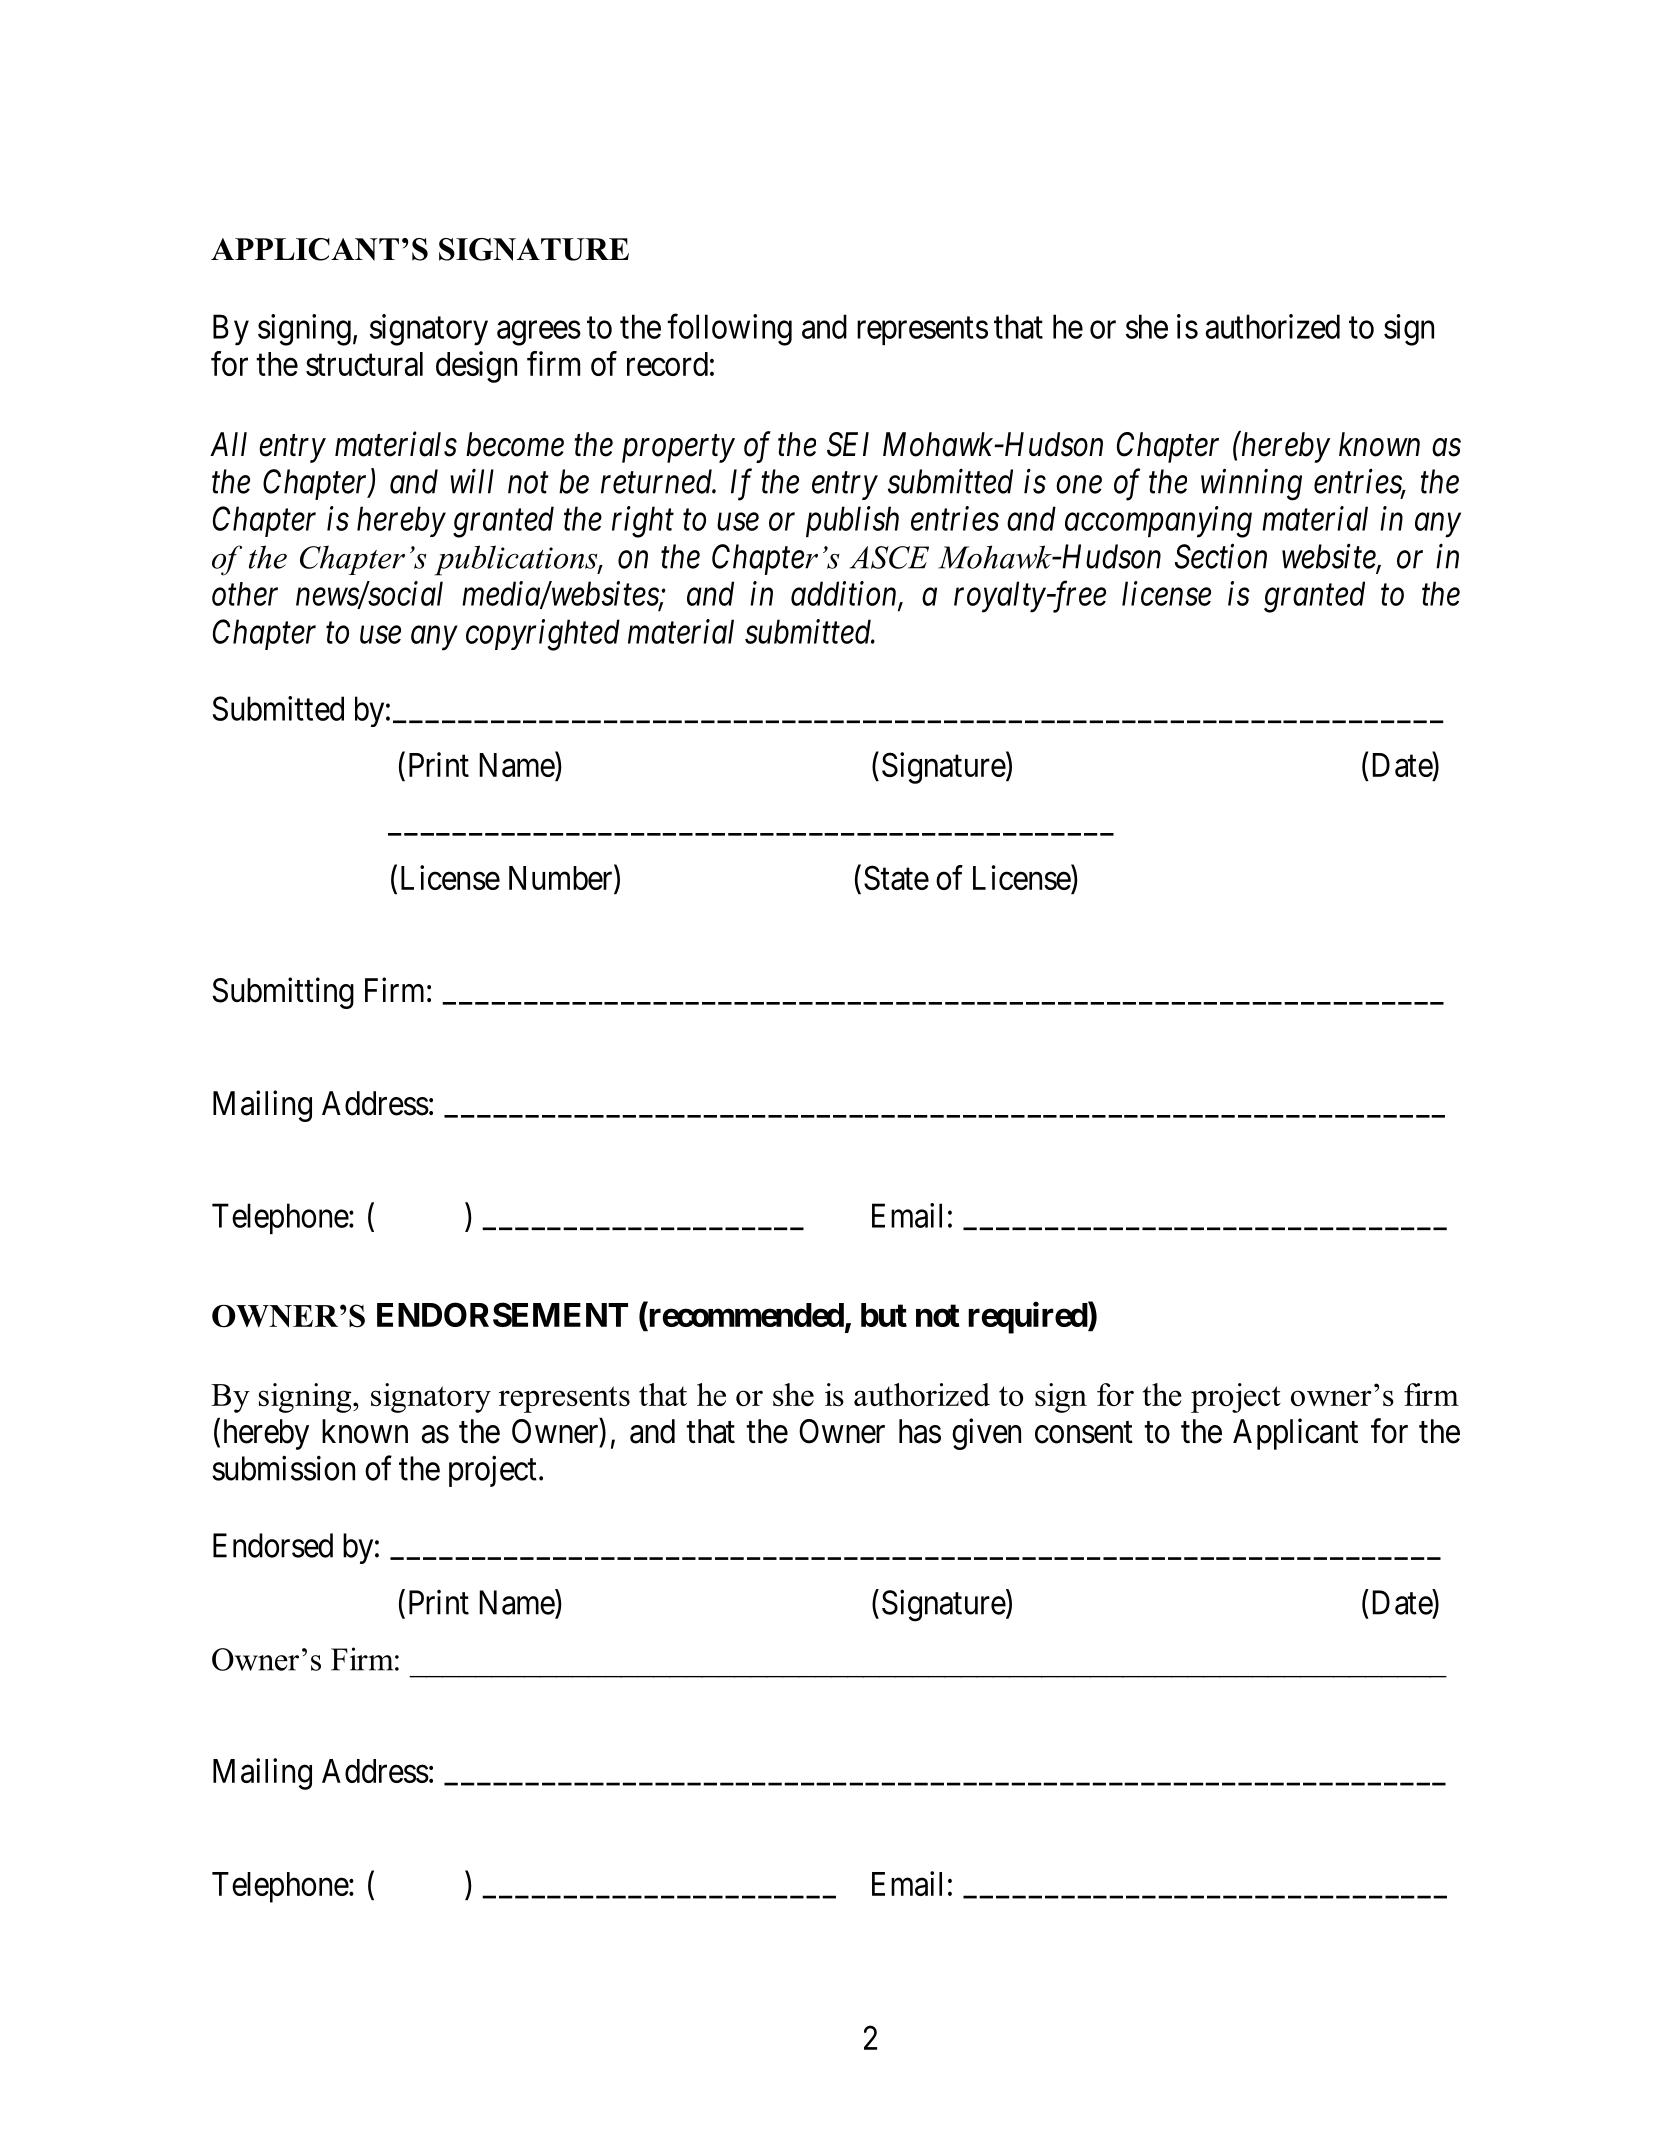 Image resolution: width=1665 pixels, height=2155 pixels. Describe the element at coordinates (1221, 556) in the screenshot. I see `Section` at that location.
